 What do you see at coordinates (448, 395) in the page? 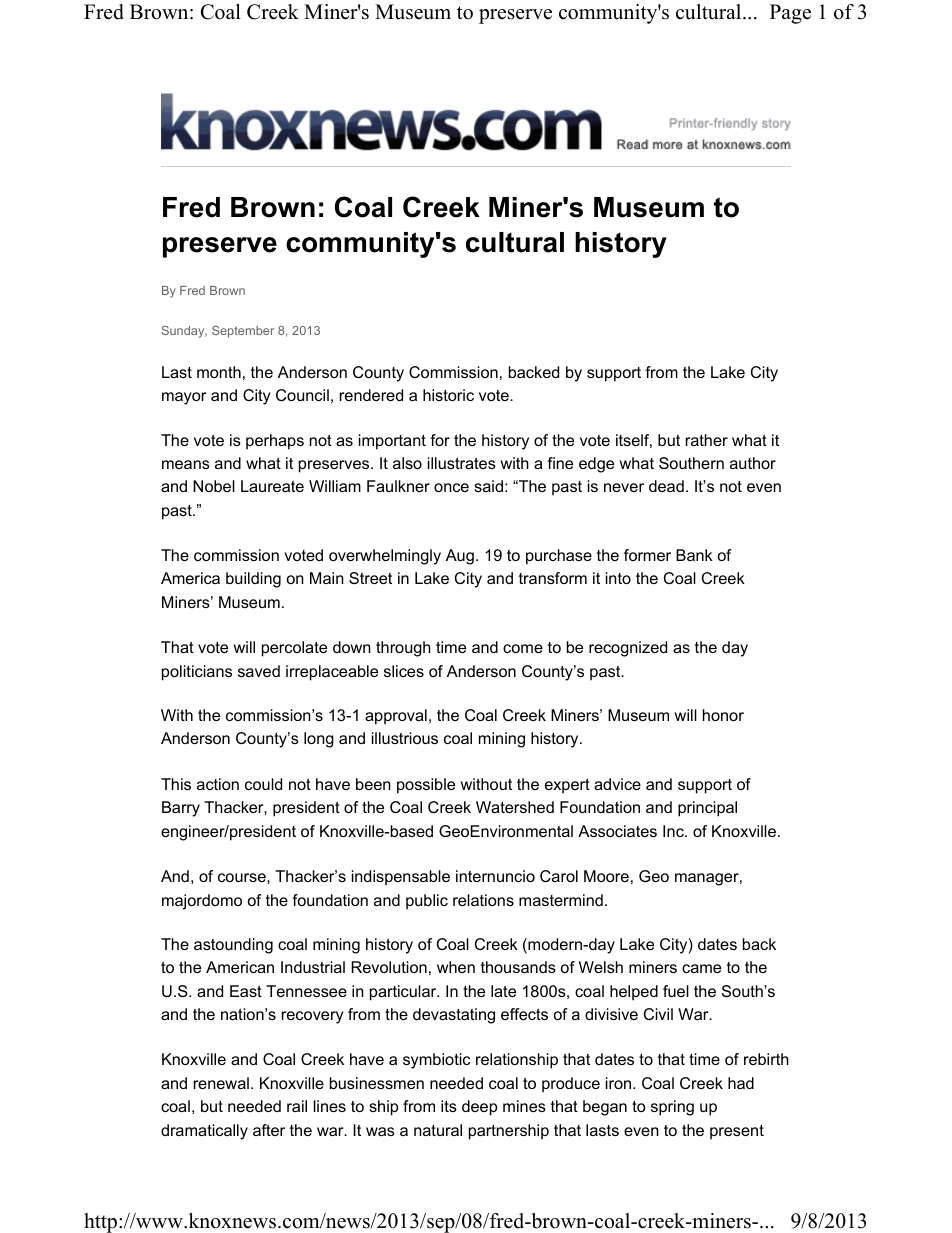
I see `historic` at bounding box center [448, 395].
